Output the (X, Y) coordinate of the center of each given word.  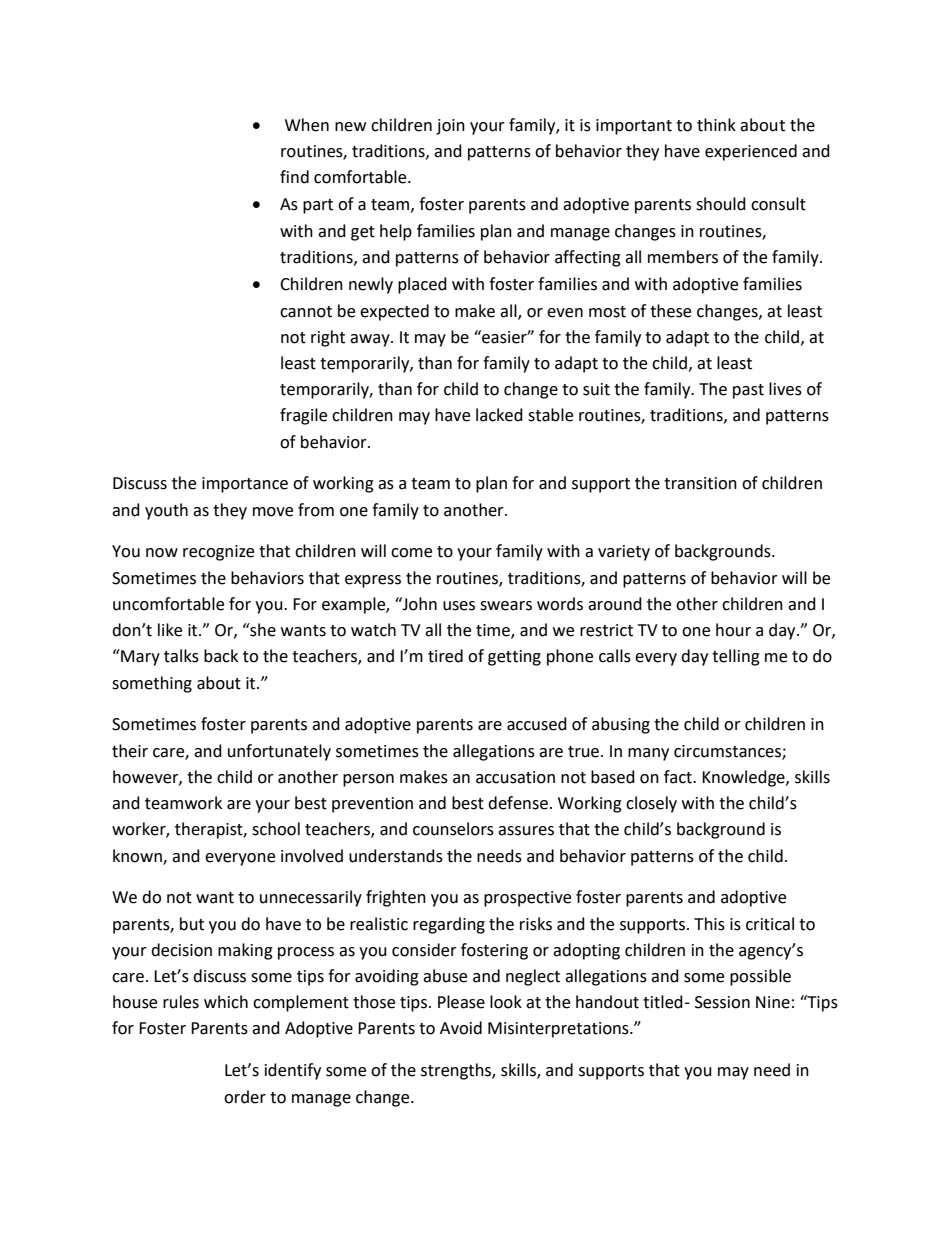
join (450, 127)
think (716, 125)
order (245, 1097)
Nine (773, 1002)
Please (461, 1002)
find (294, 177)
